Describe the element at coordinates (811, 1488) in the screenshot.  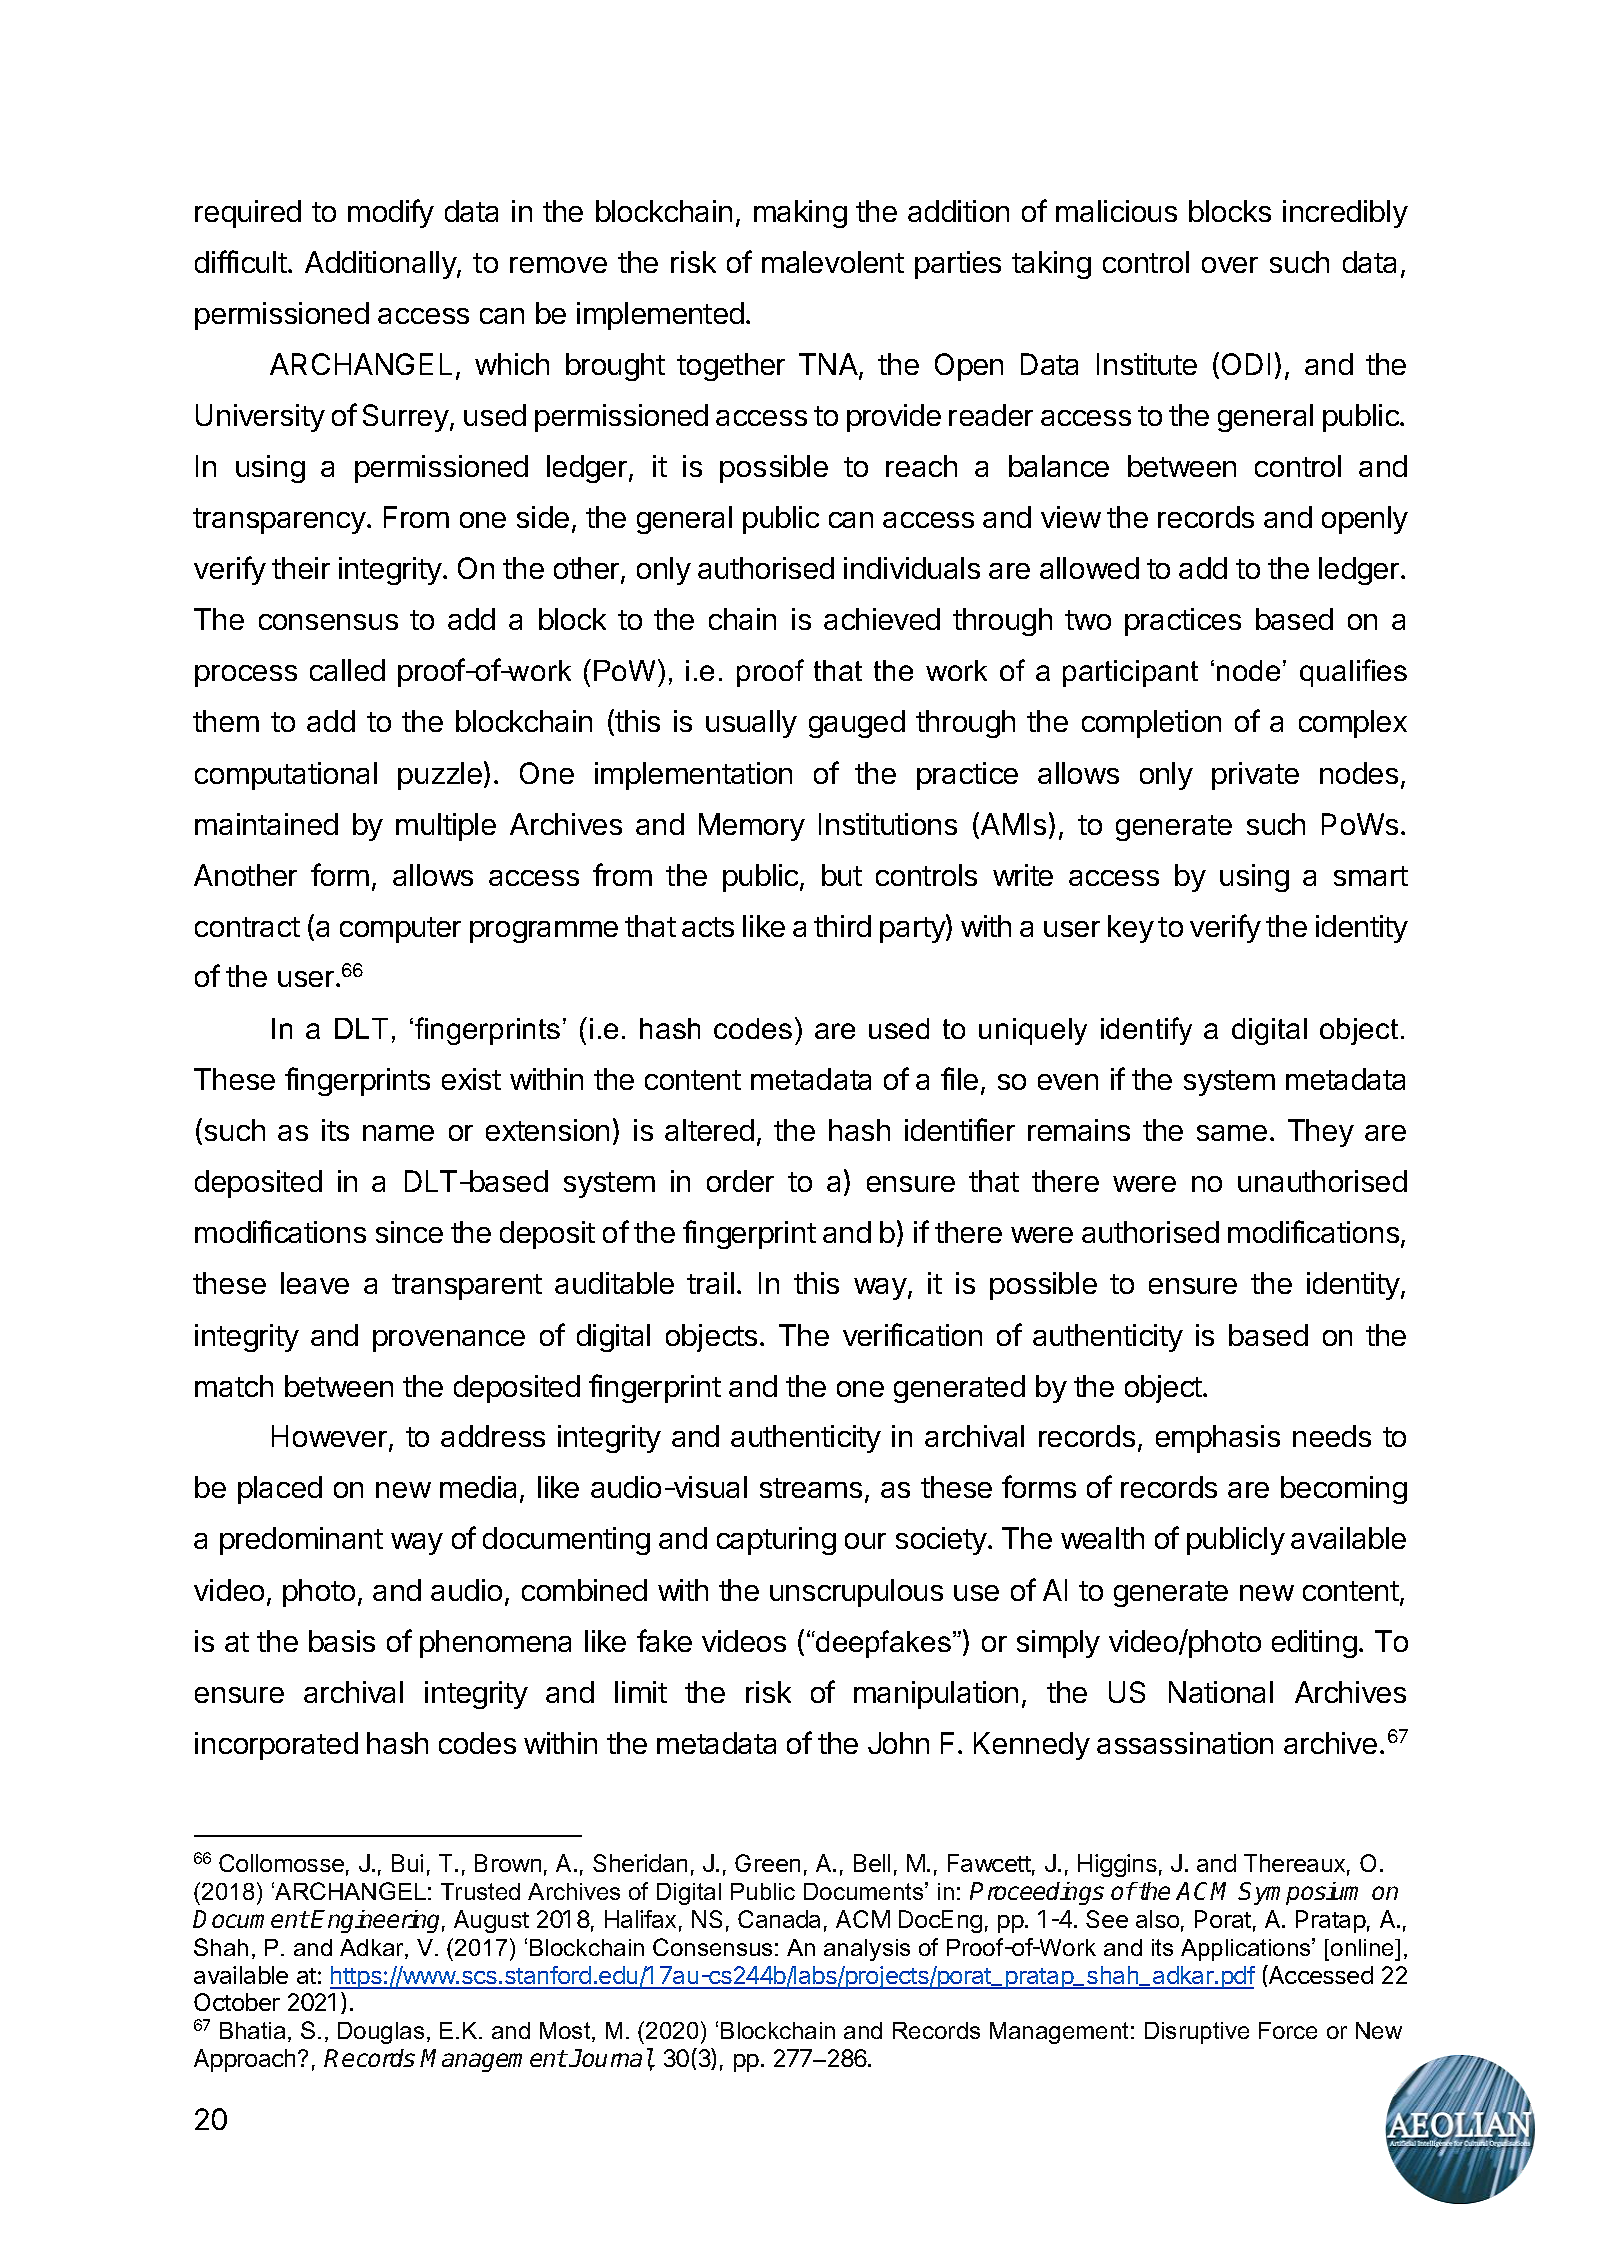
I see `streams` at that location.
